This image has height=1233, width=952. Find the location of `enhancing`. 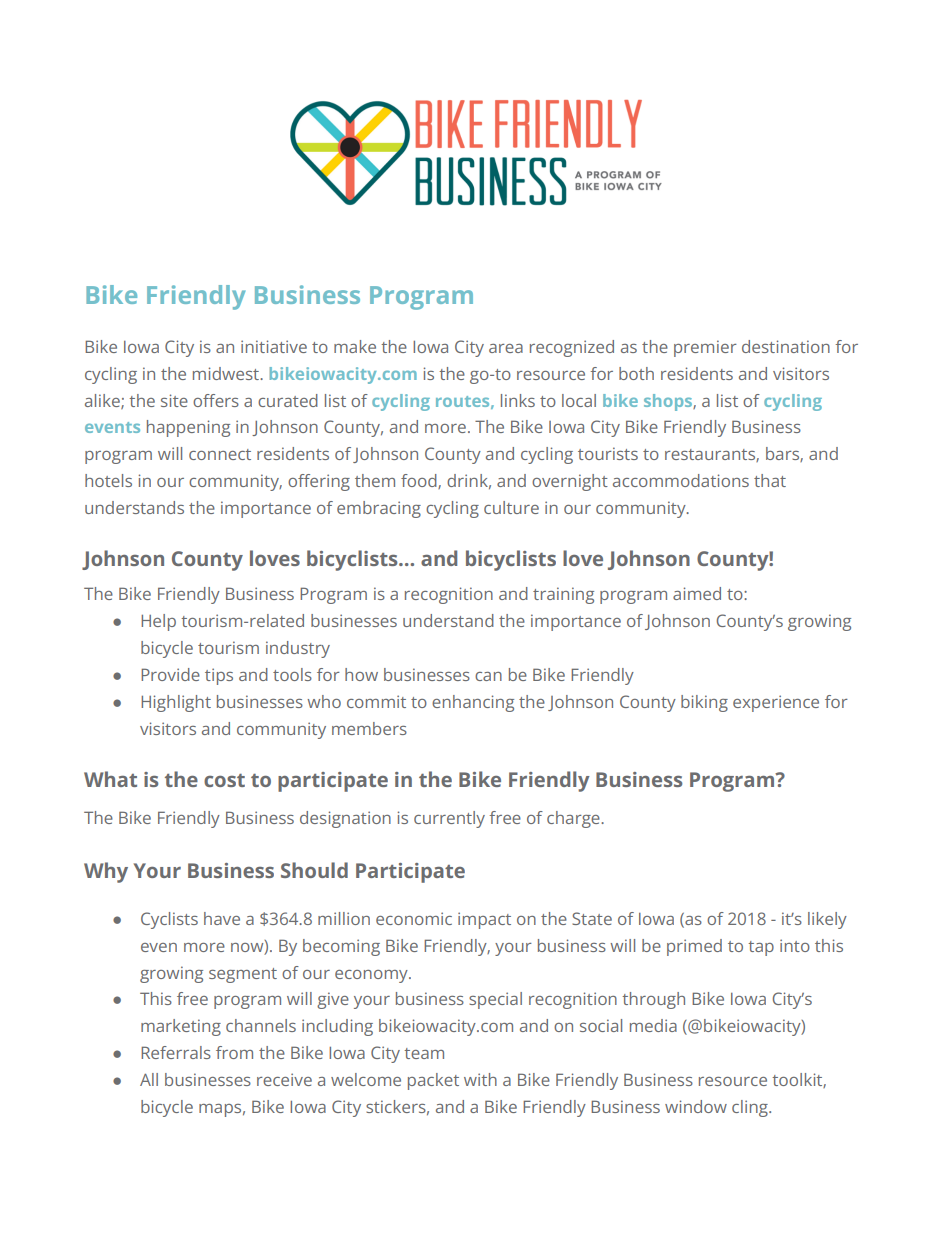

enhancing is located at coordinates (473, 703).
